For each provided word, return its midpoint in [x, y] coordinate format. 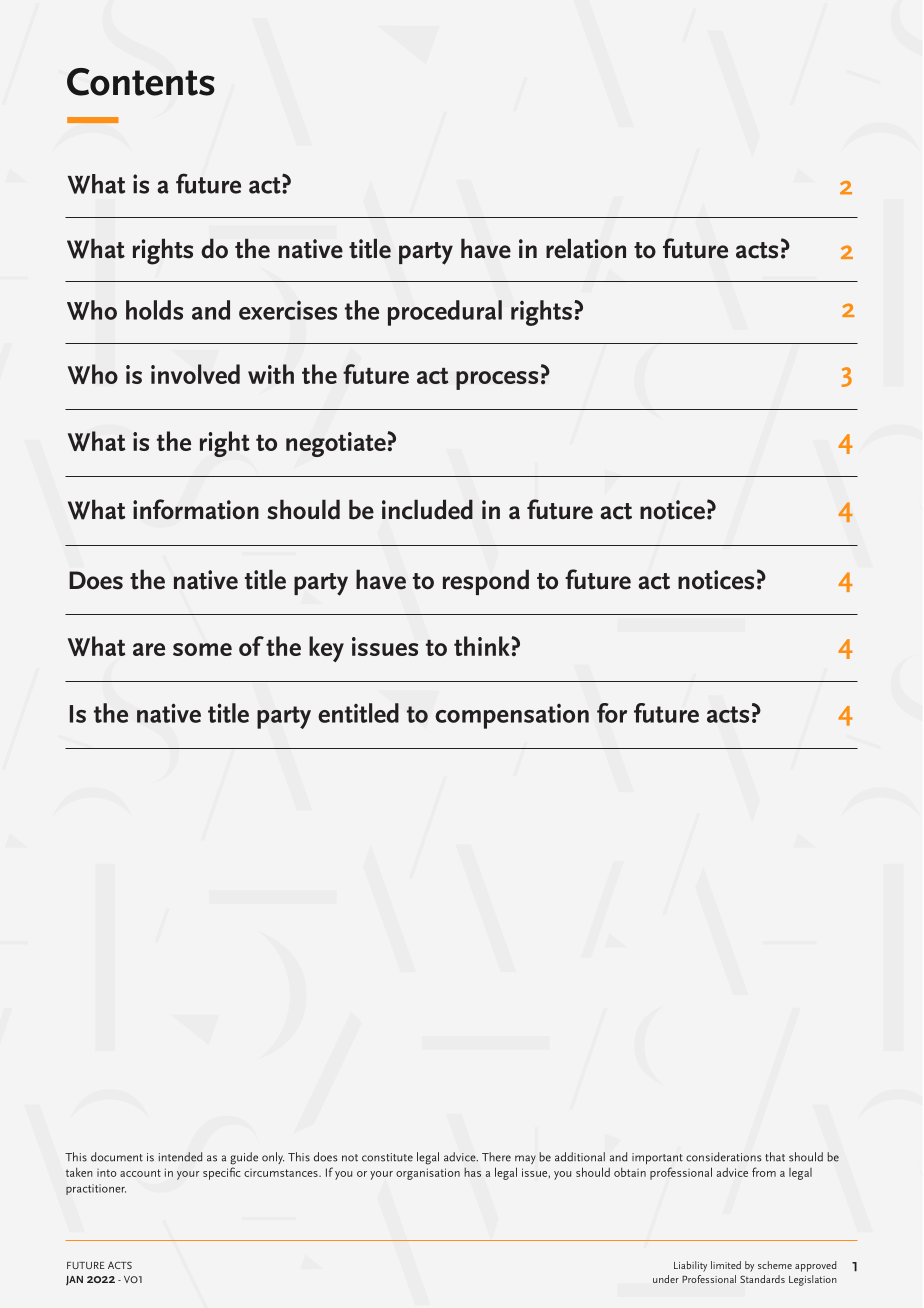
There [496, 1157]
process [497, 380]
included [427, 509]
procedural [445, 313]
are [149, 649]
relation [586, 248]
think [483, 646]
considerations [723, 1157]
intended [180, 1157]
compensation [512, 716]
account [140, 1173]
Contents [141, 82]
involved [195, 374]
